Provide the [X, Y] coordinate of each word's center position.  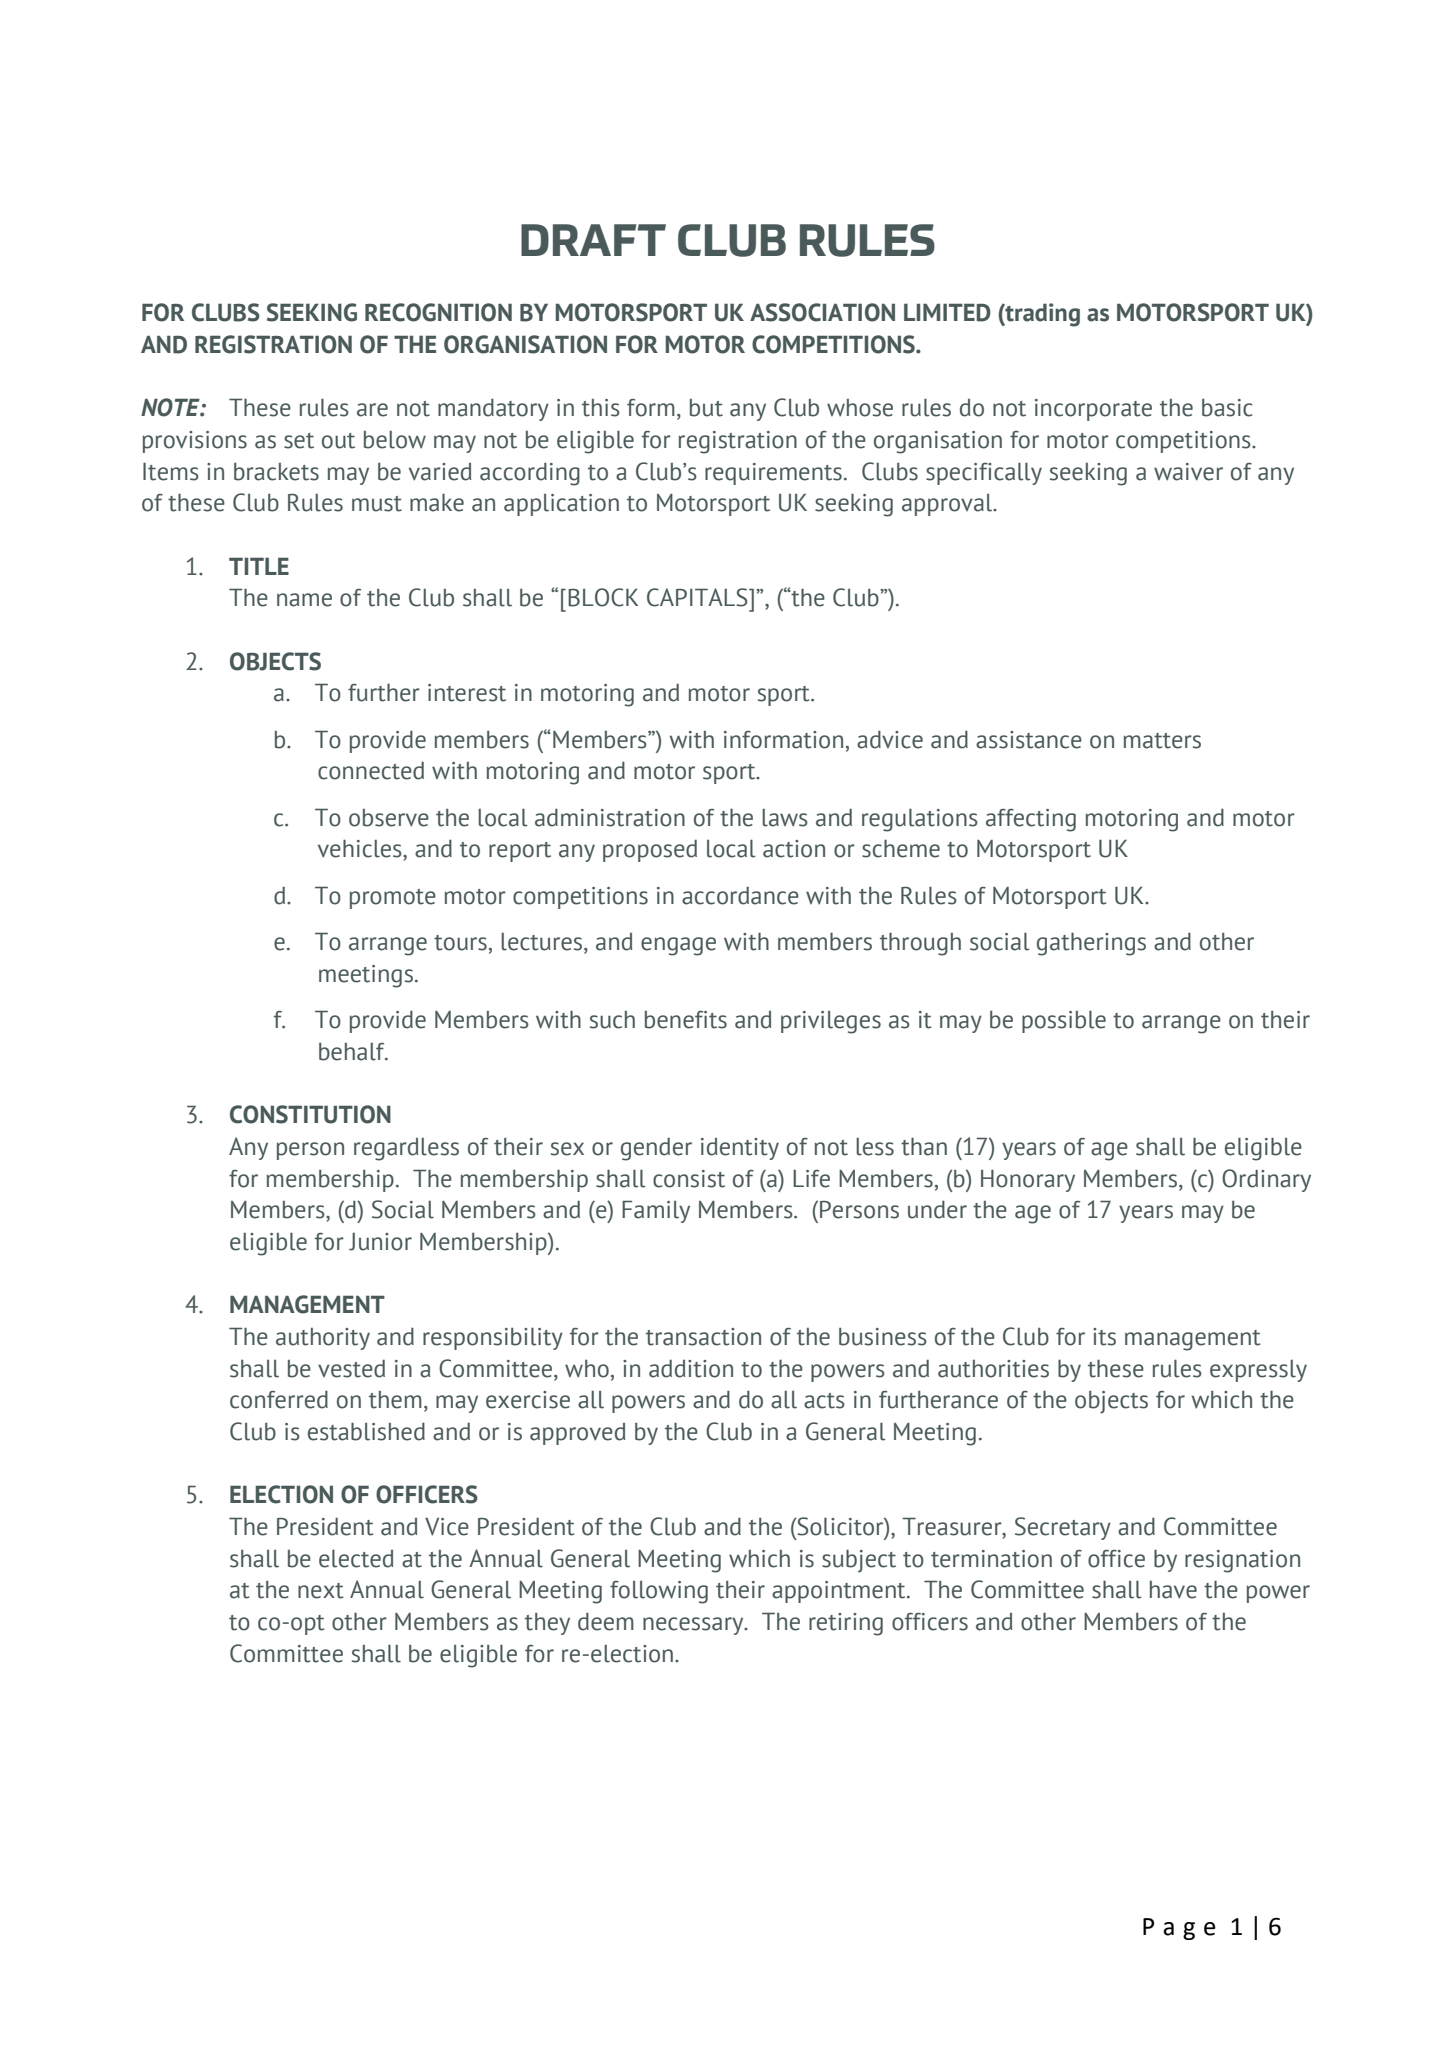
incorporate [1093, 410]
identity [740, 1149]
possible [1064, 1021]
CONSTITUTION [310, 1114]
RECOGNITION [438, 312]
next [320, 1591]
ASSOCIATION [822, 312]
